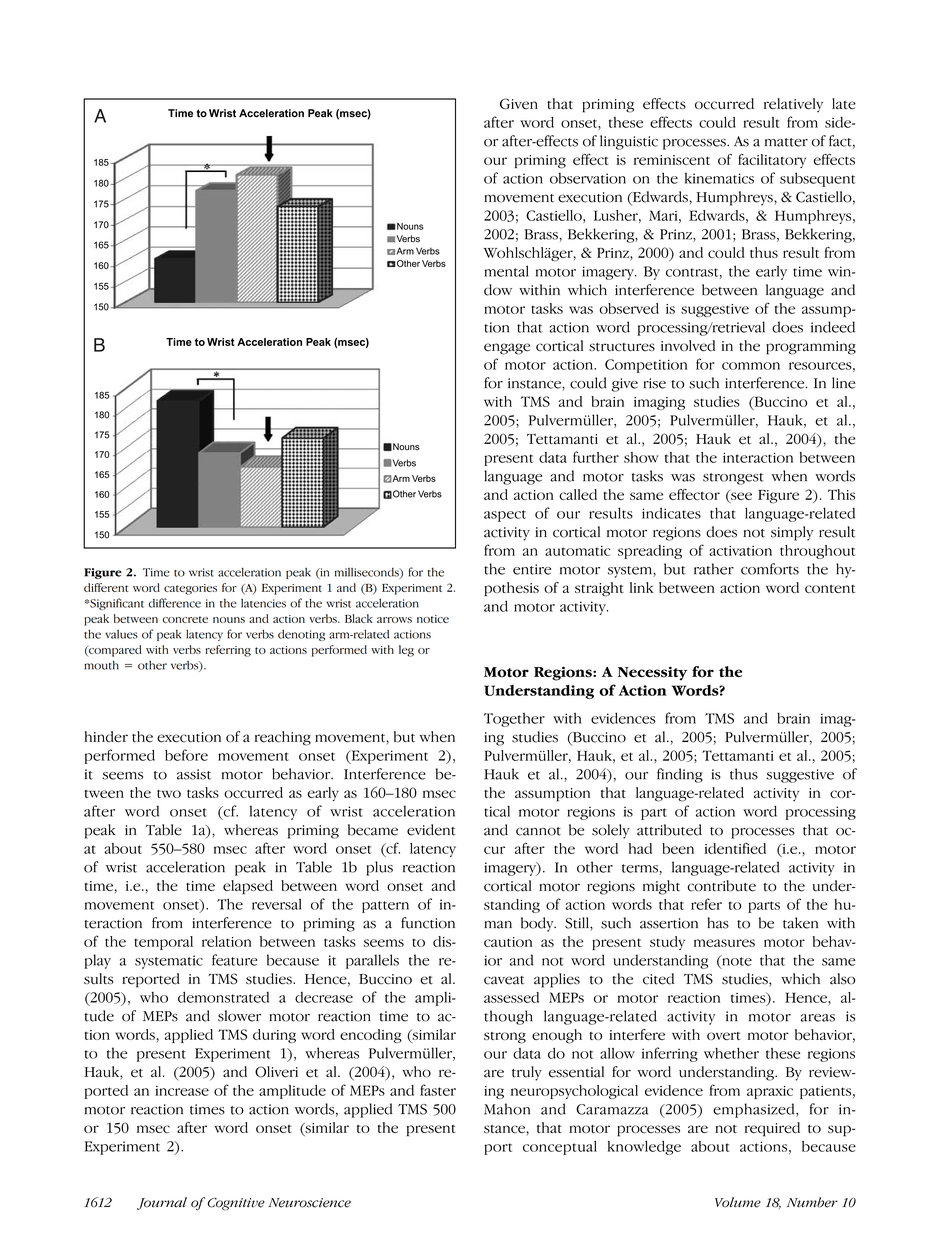 This page has height=1233, width=952. I want to click on taken, so click(800, 923).
